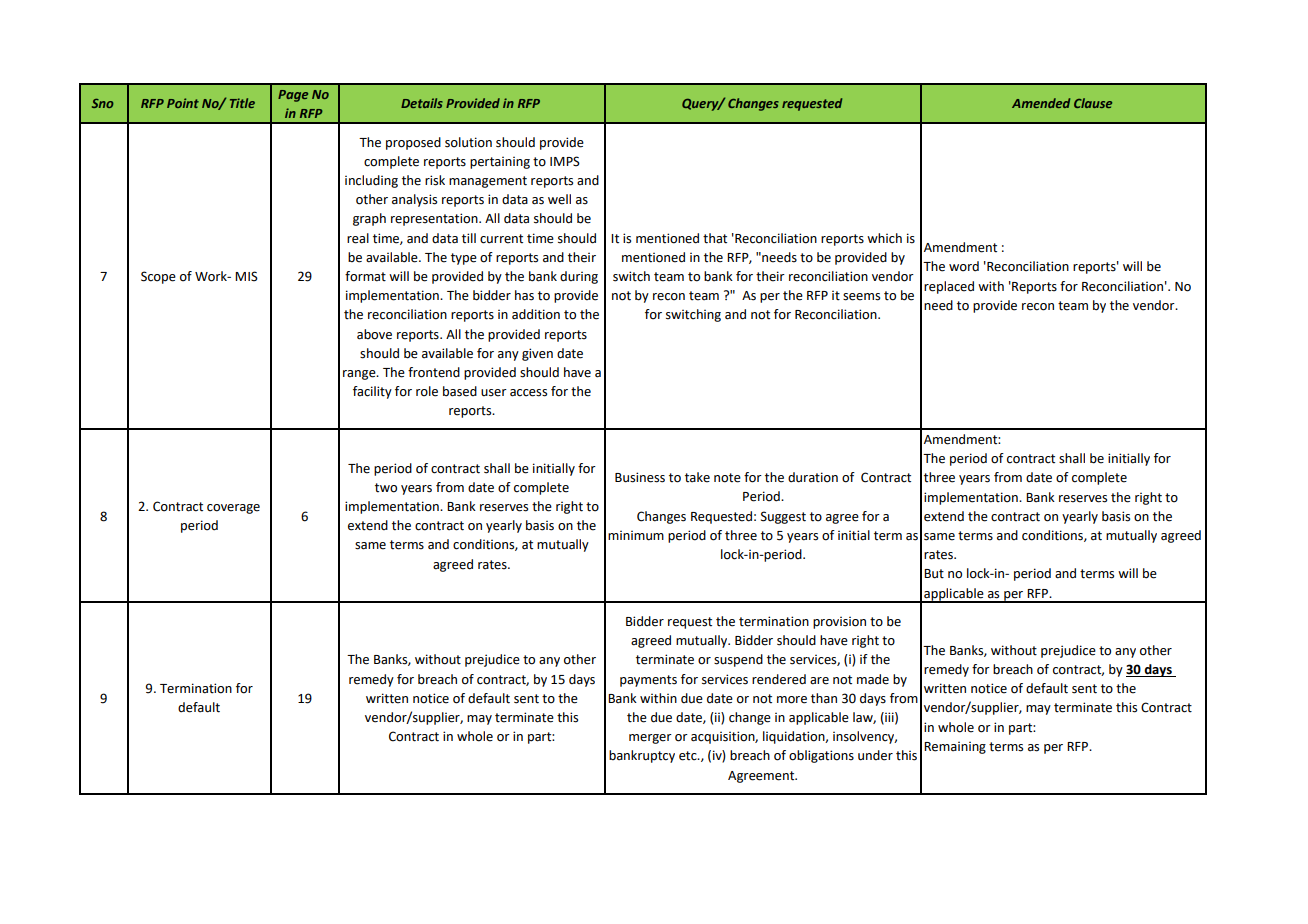  What do you see at coordinates (1041, 103) in the screenshot?
I see `Amended` at bounding box center [1041, 103].
